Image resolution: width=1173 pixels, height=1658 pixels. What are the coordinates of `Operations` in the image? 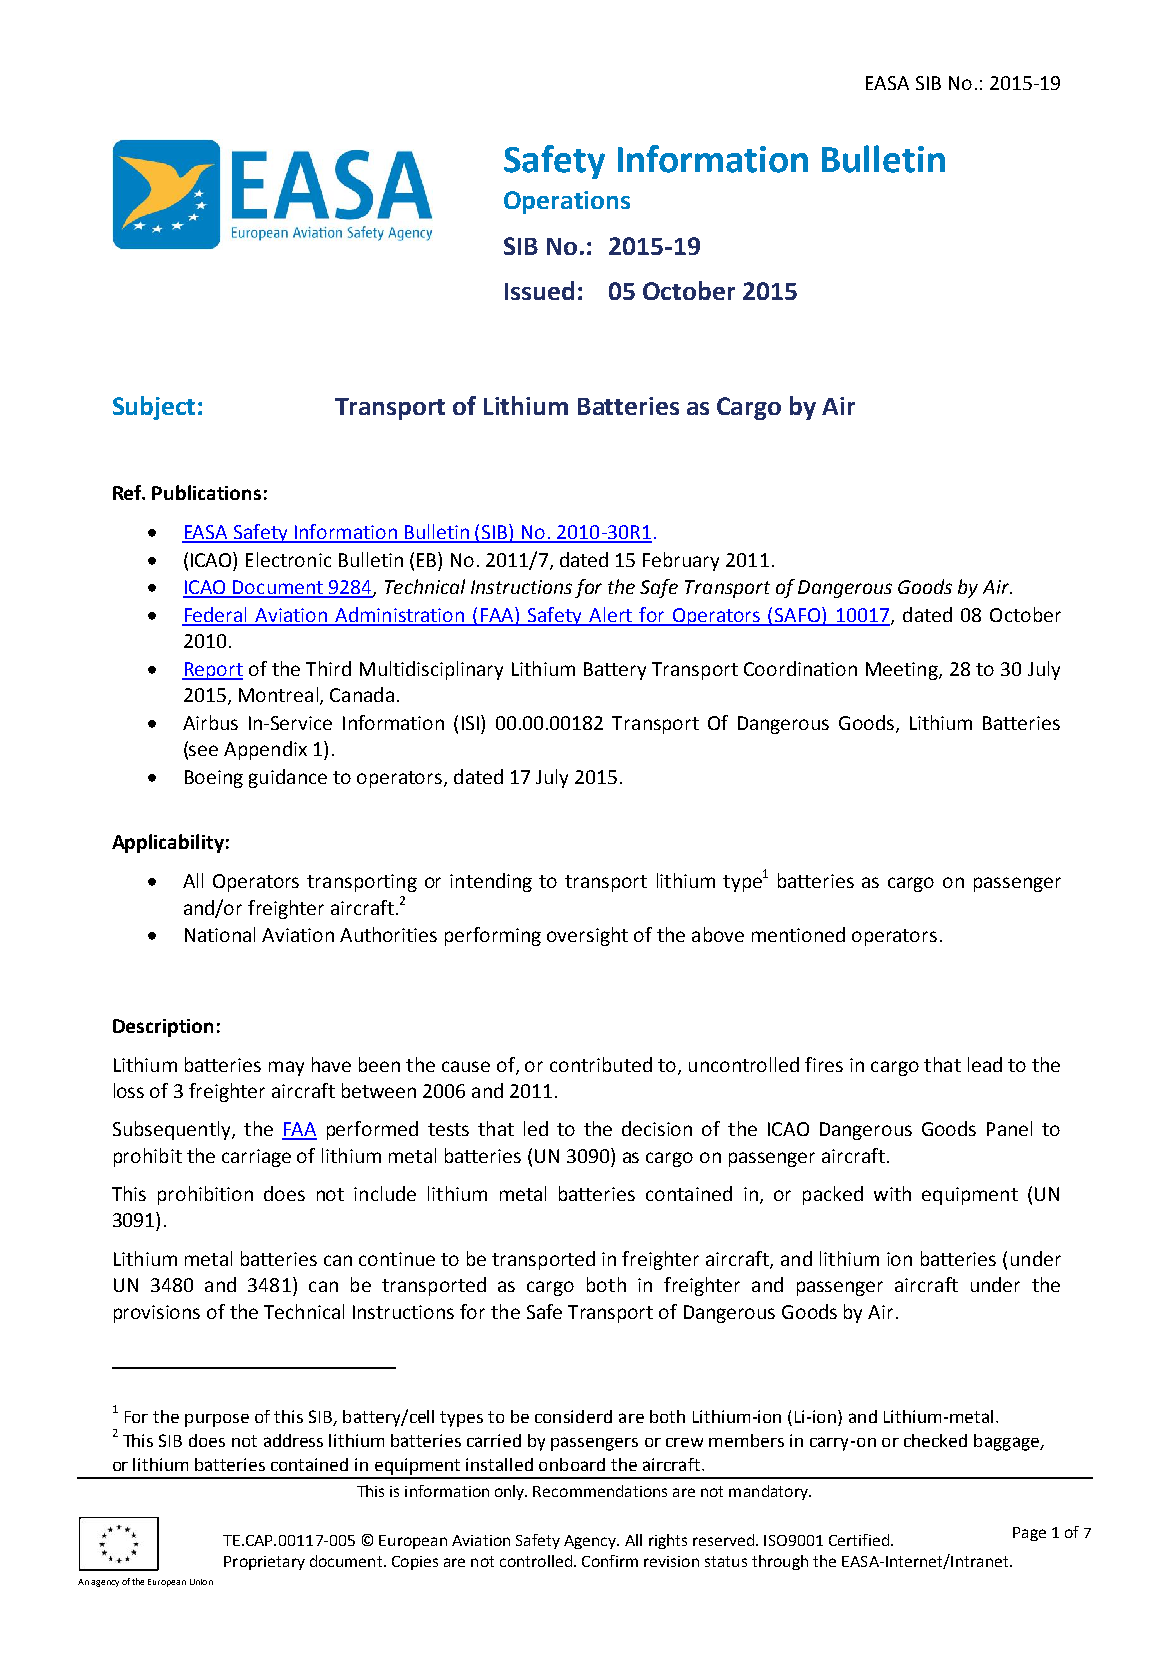 It's located at (567, 202).
